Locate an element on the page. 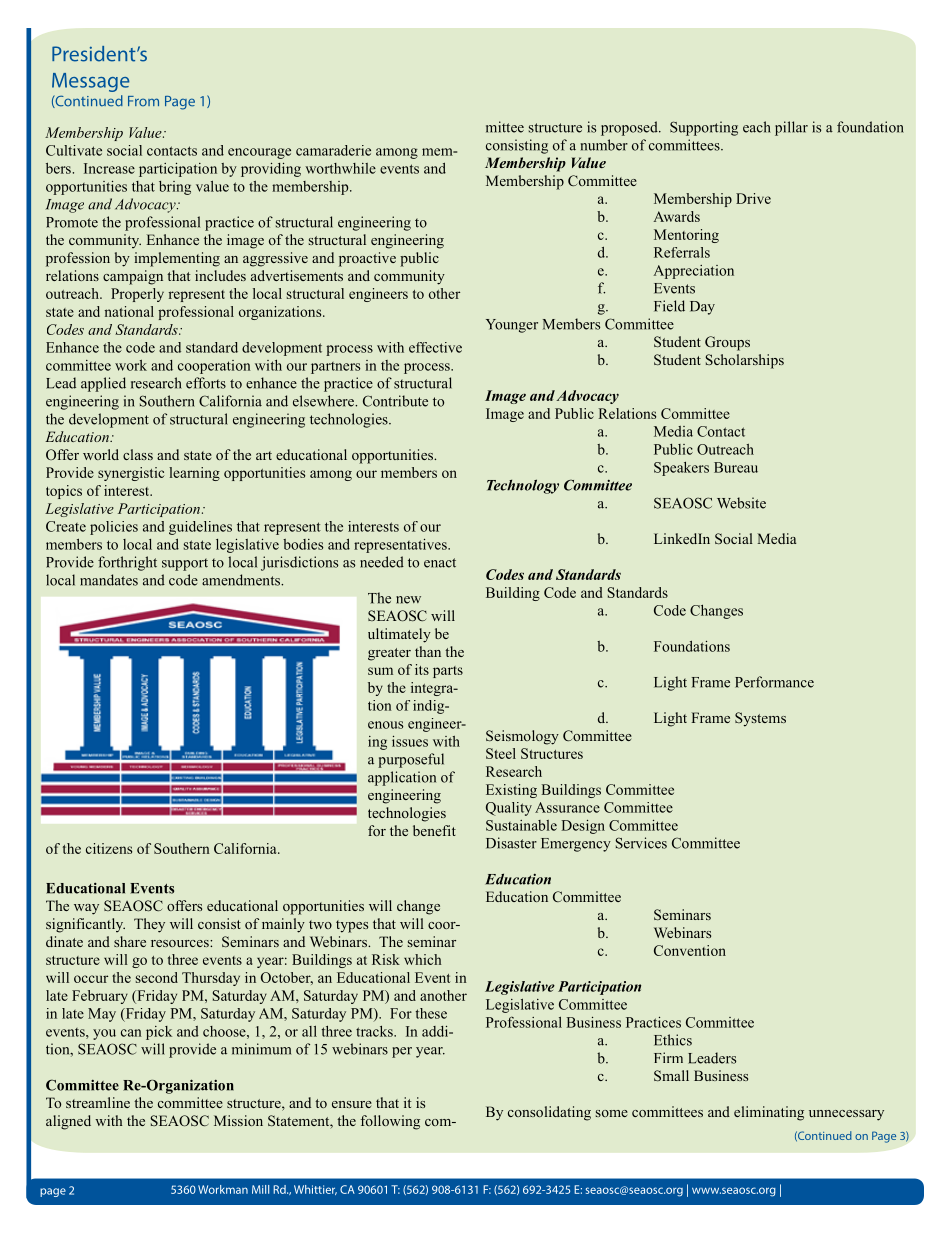  From is located at coordinates (143, 101).
